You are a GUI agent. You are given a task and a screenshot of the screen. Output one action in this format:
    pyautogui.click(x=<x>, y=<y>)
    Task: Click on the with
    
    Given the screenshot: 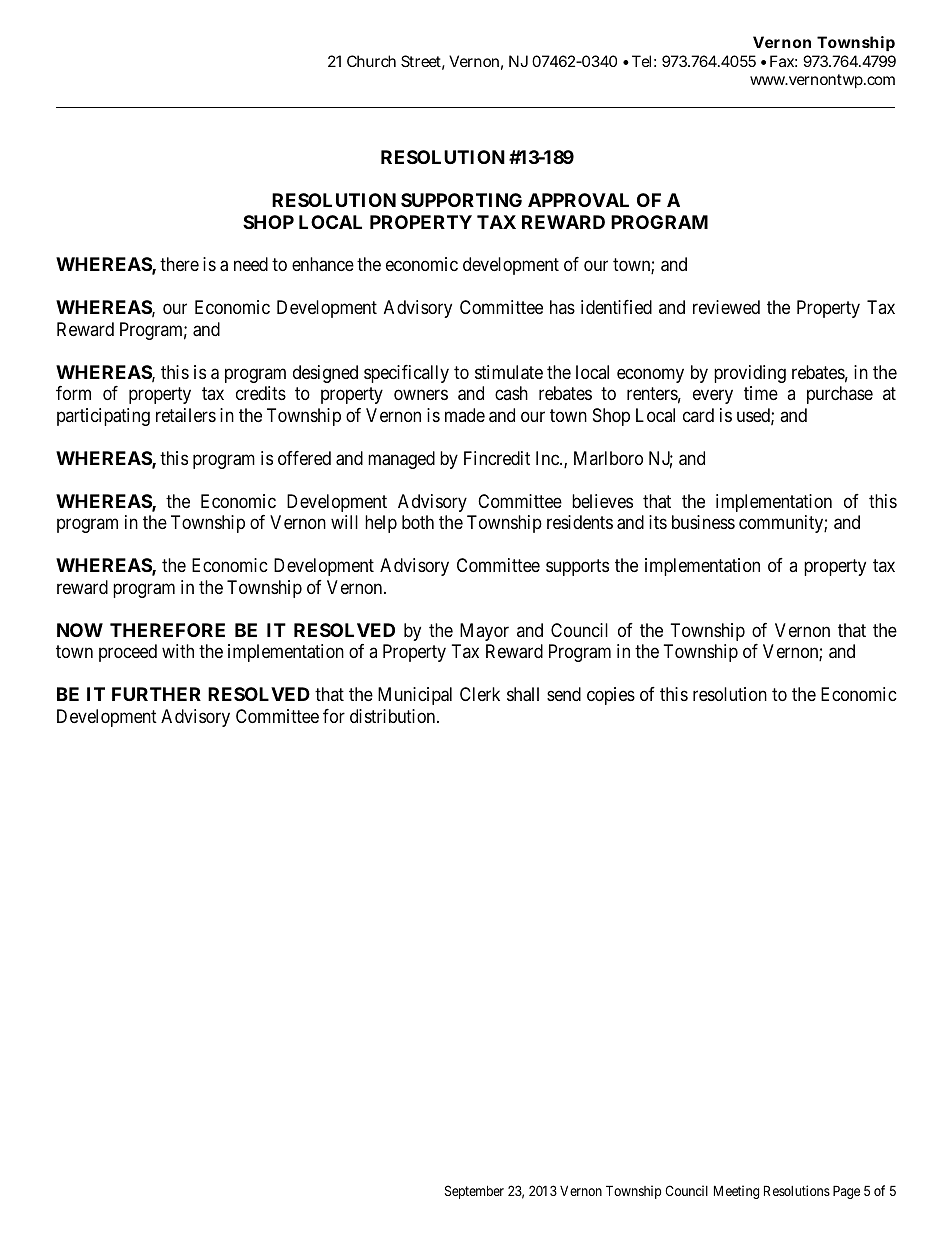 What is the action you would take?
    pyautogui.click(x=178, y=651)
